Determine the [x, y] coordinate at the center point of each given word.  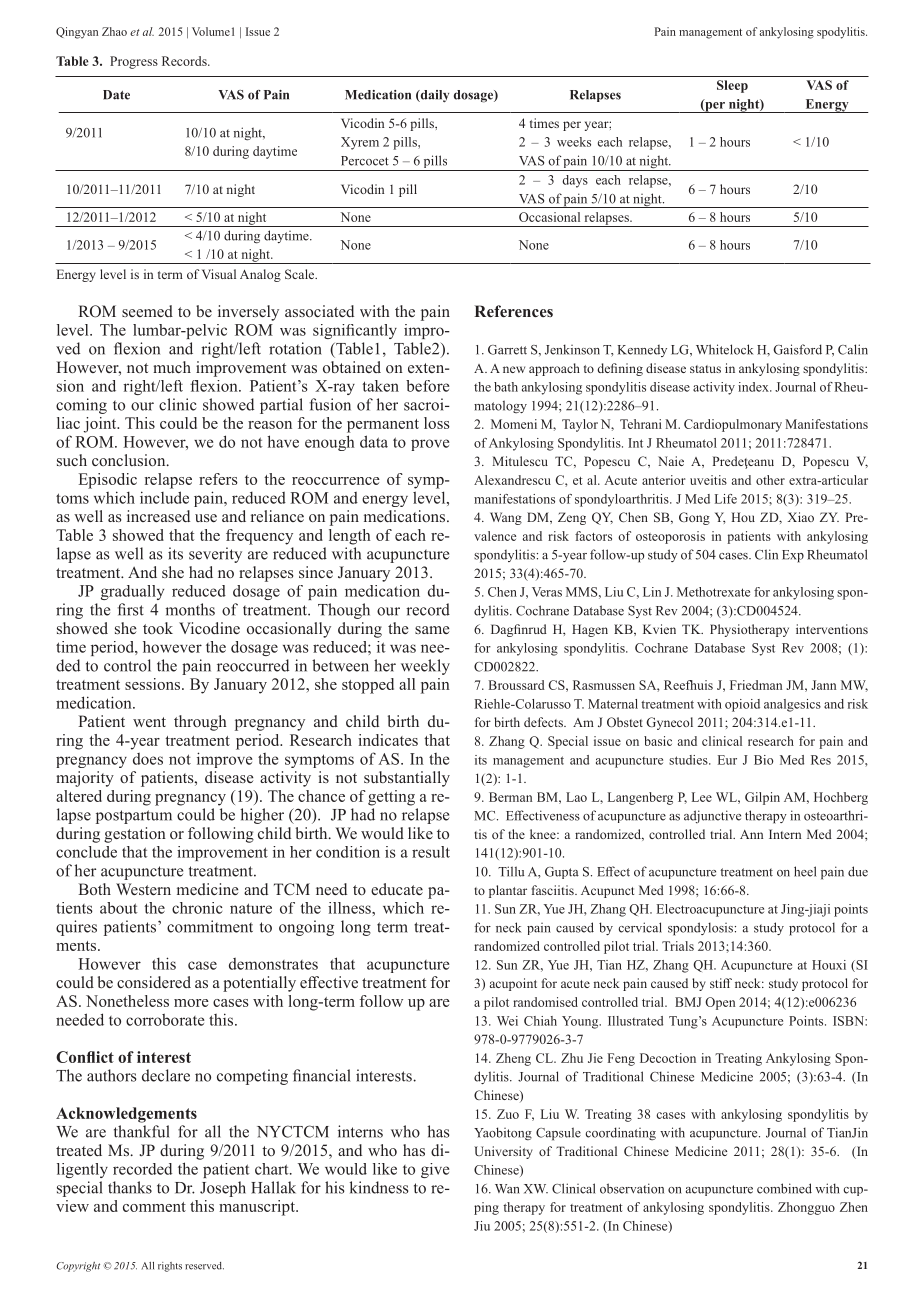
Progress [134, 62]
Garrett [507, 350]
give [435, 1170]
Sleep [732, 86]
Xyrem [360, 143]
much [172, 367]
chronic [197, 908]
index [754, 387]
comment [154, 1207]
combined [784, 1188]
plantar [508, 891]
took [158, 628]
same [432, 630]
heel [805, 871]
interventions [832, 629]
